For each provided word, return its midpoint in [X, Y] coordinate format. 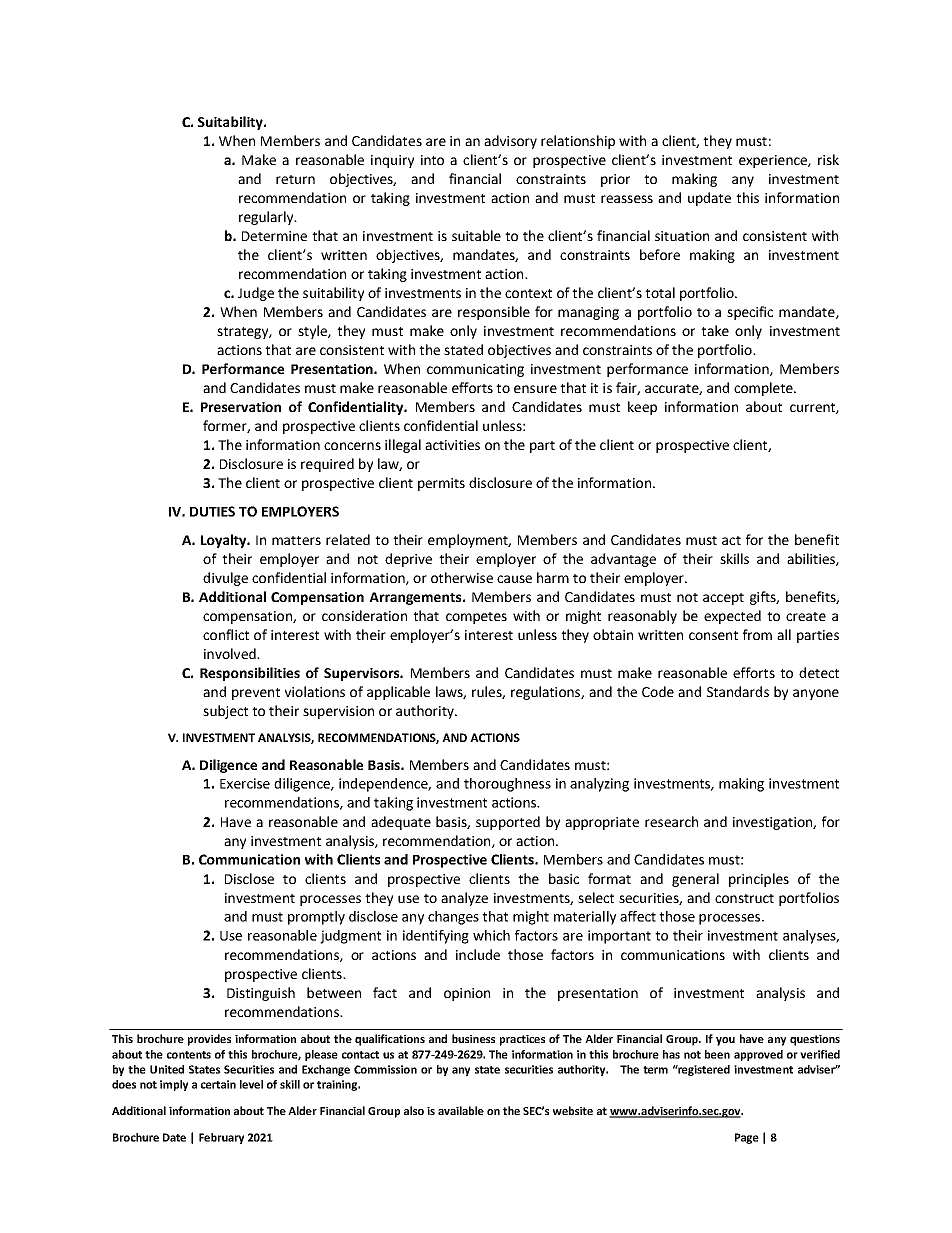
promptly [316, 918]
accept [723, 599]
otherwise [462, 577]
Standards [738, 691]
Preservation [241, 407]
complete [764, 389]
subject [225, 712]
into [432, 160]
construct [744, 898]
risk [828, 159]
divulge [225, 579]
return [295, 179]
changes [453, 918]
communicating [475, 370]
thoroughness [507, 785]
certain [218, 1084]
